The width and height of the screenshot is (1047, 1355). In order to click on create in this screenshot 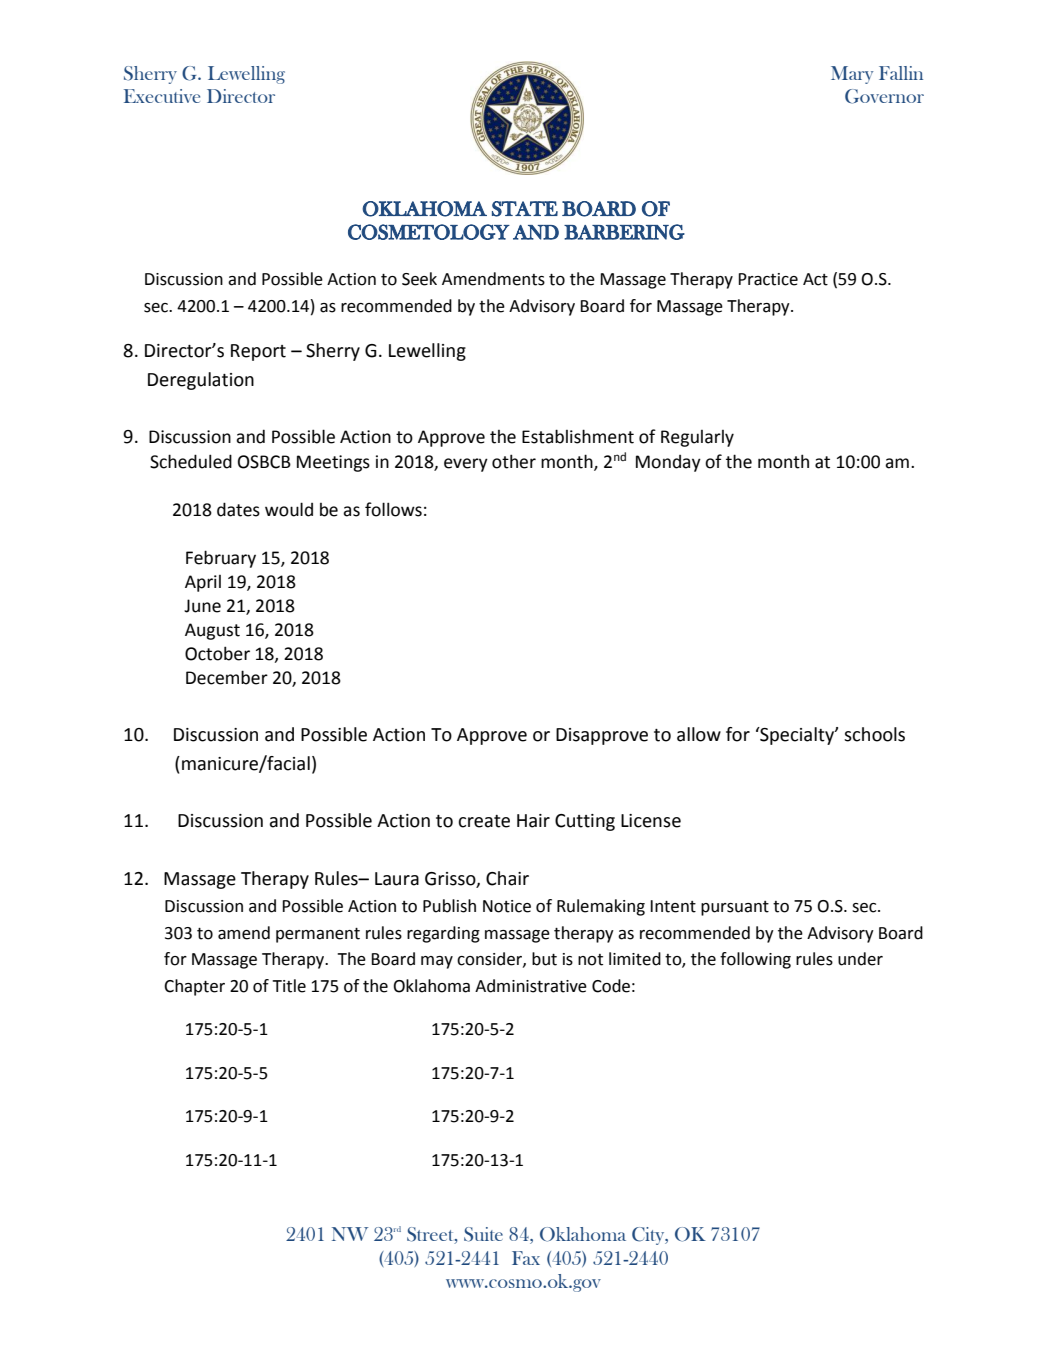, I will do `click(484, 821)`.
